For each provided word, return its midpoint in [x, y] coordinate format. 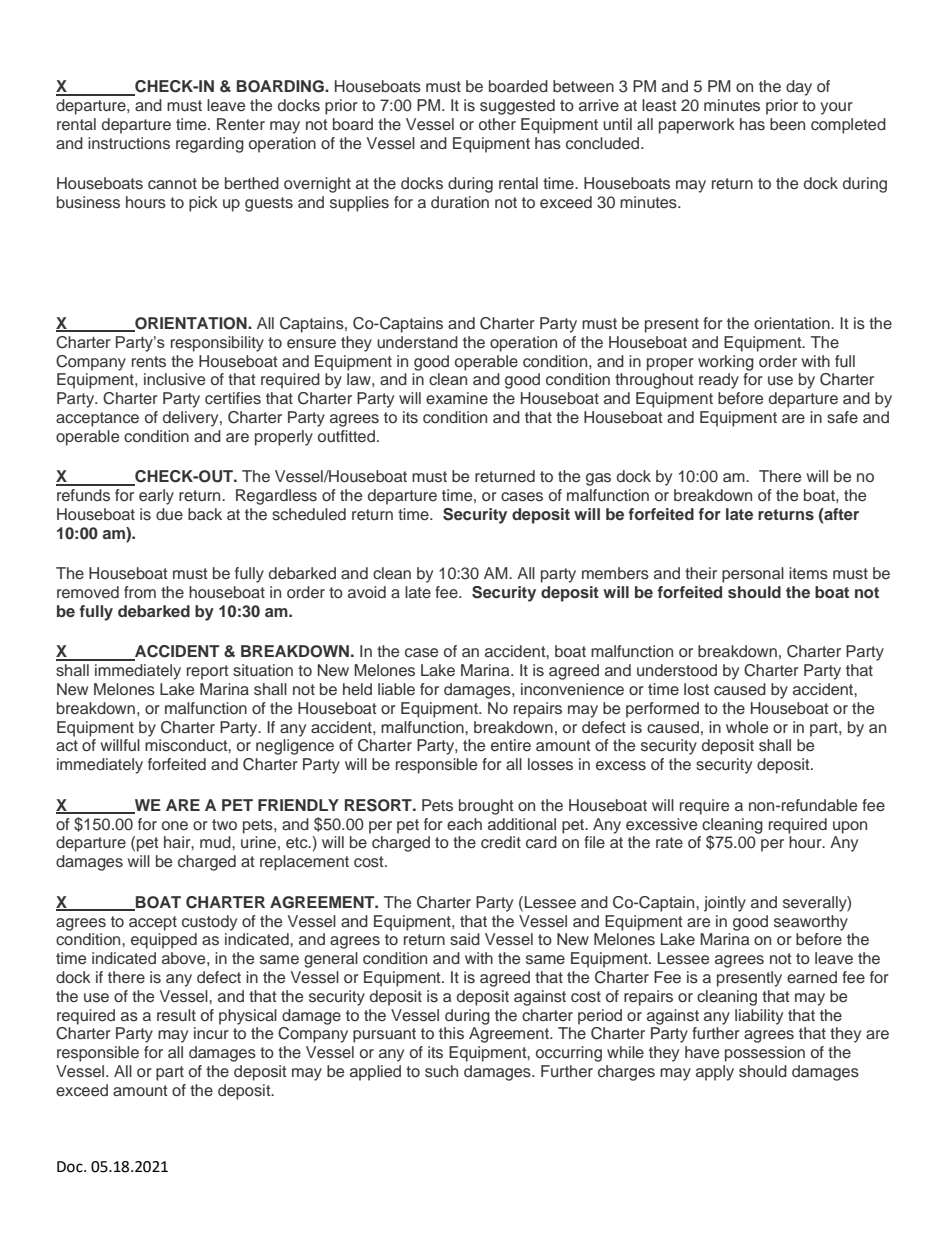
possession [765, 1054]
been [787, 124]
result [176, 1015]
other [497, 124]
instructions [129, 143]
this [451, 1033]
